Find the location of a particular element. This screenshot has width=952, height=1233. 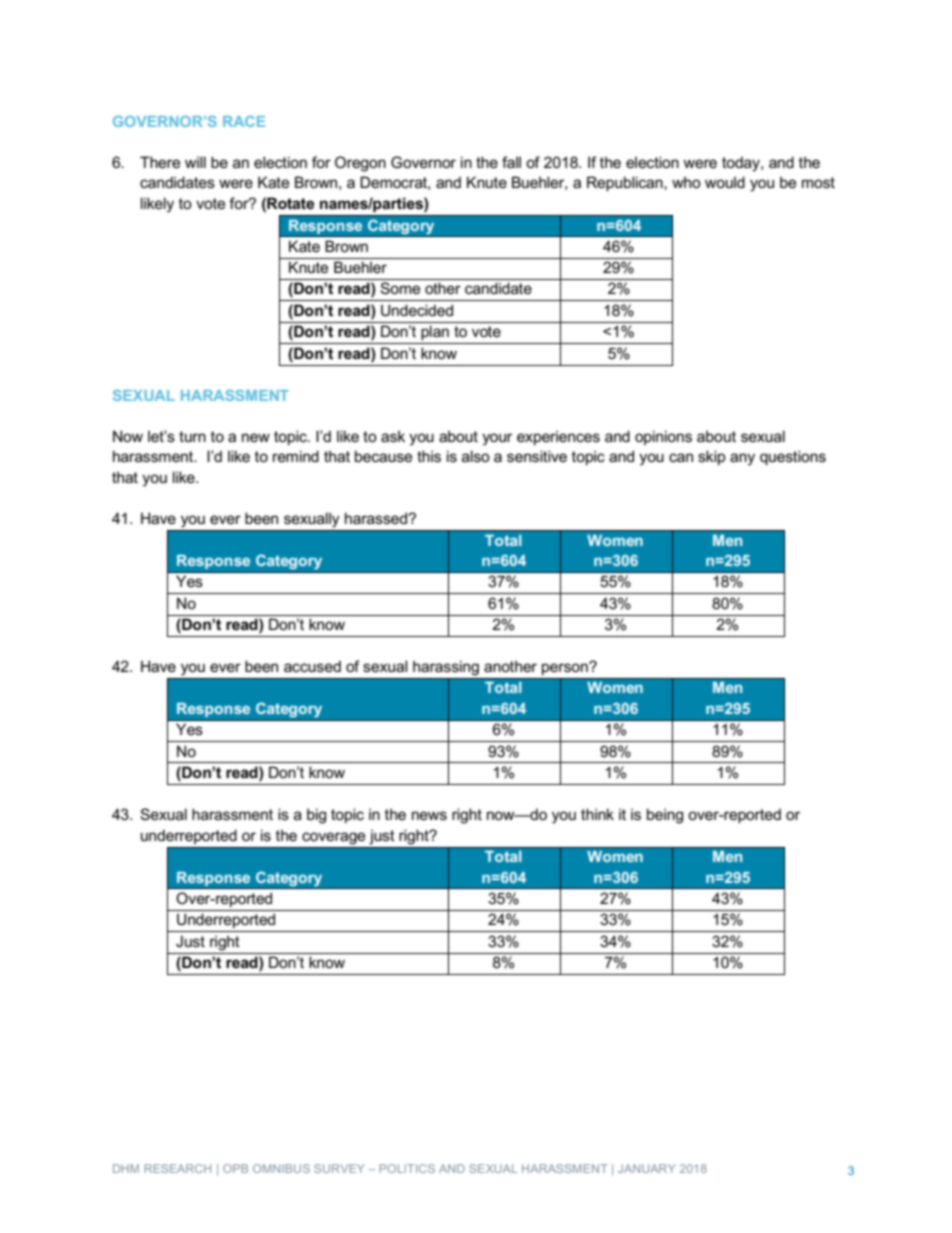

POLITICS is located at coordinates (407, 1168).
